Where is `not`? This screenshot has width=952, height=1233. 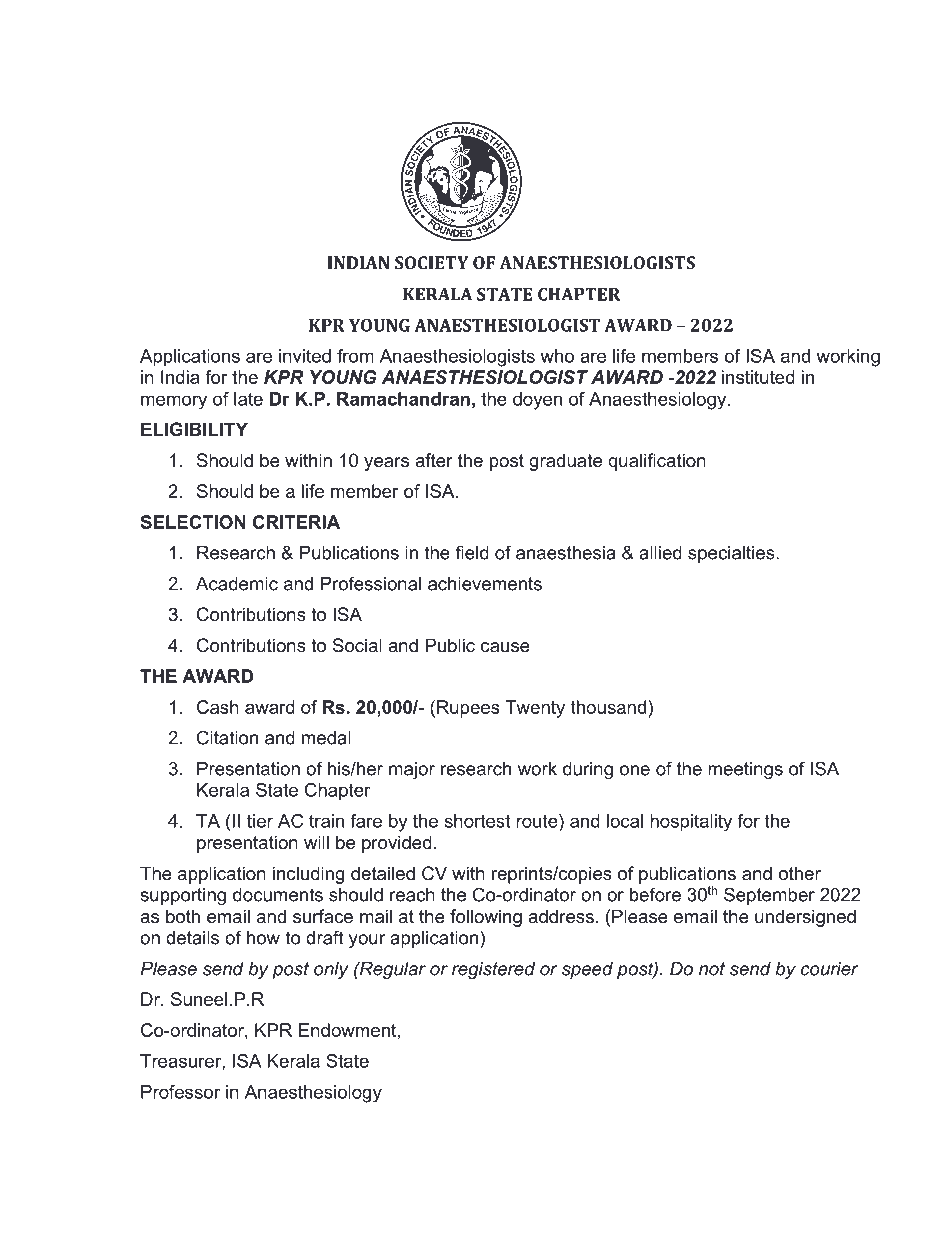
not is located at coordinates (712, 969).
